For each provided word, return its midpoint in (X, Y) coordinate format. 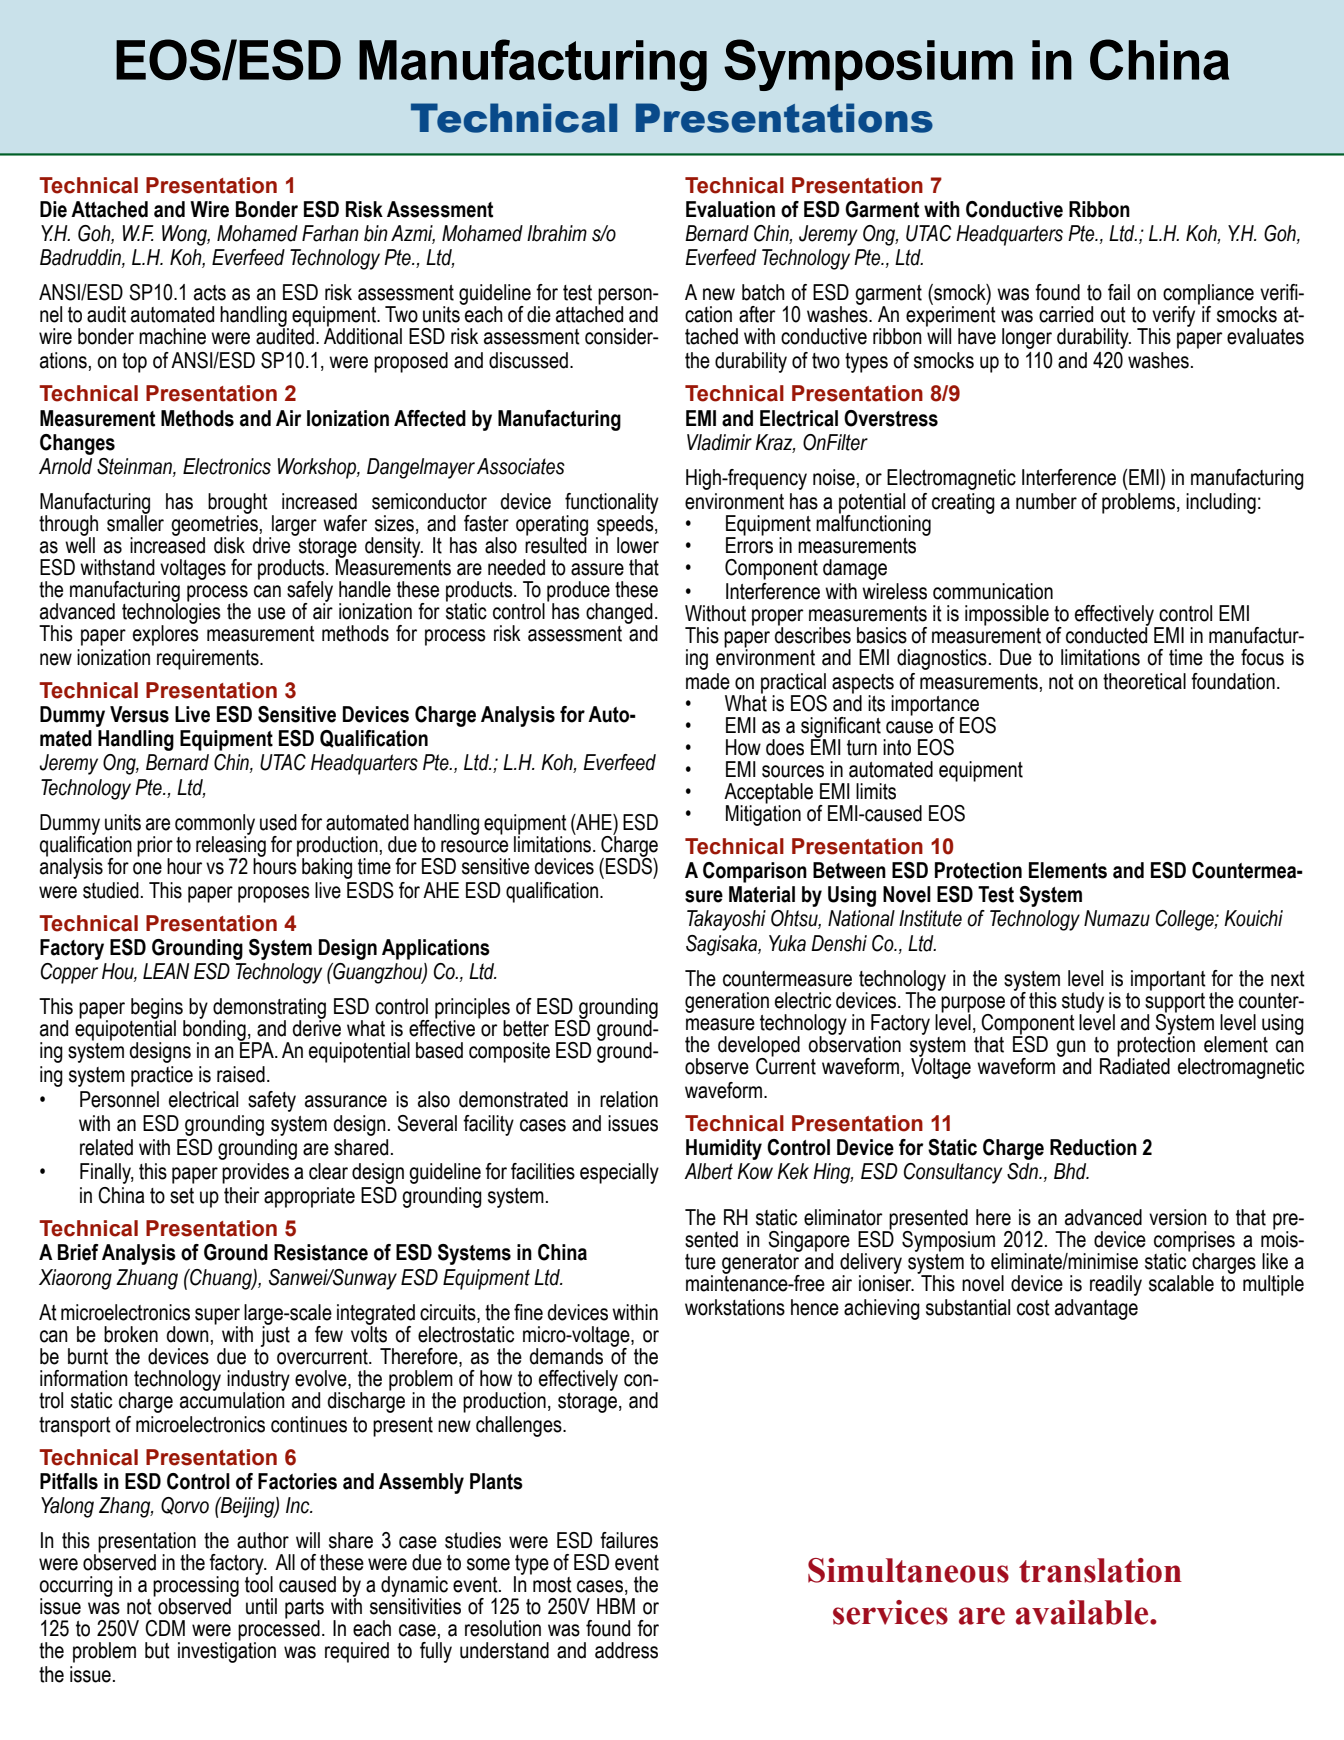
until (261, 1606)
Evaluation (730, 209)
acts (210, 293)
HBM (616, 1606)
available (1083, 1612)
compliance (1208, 295)
